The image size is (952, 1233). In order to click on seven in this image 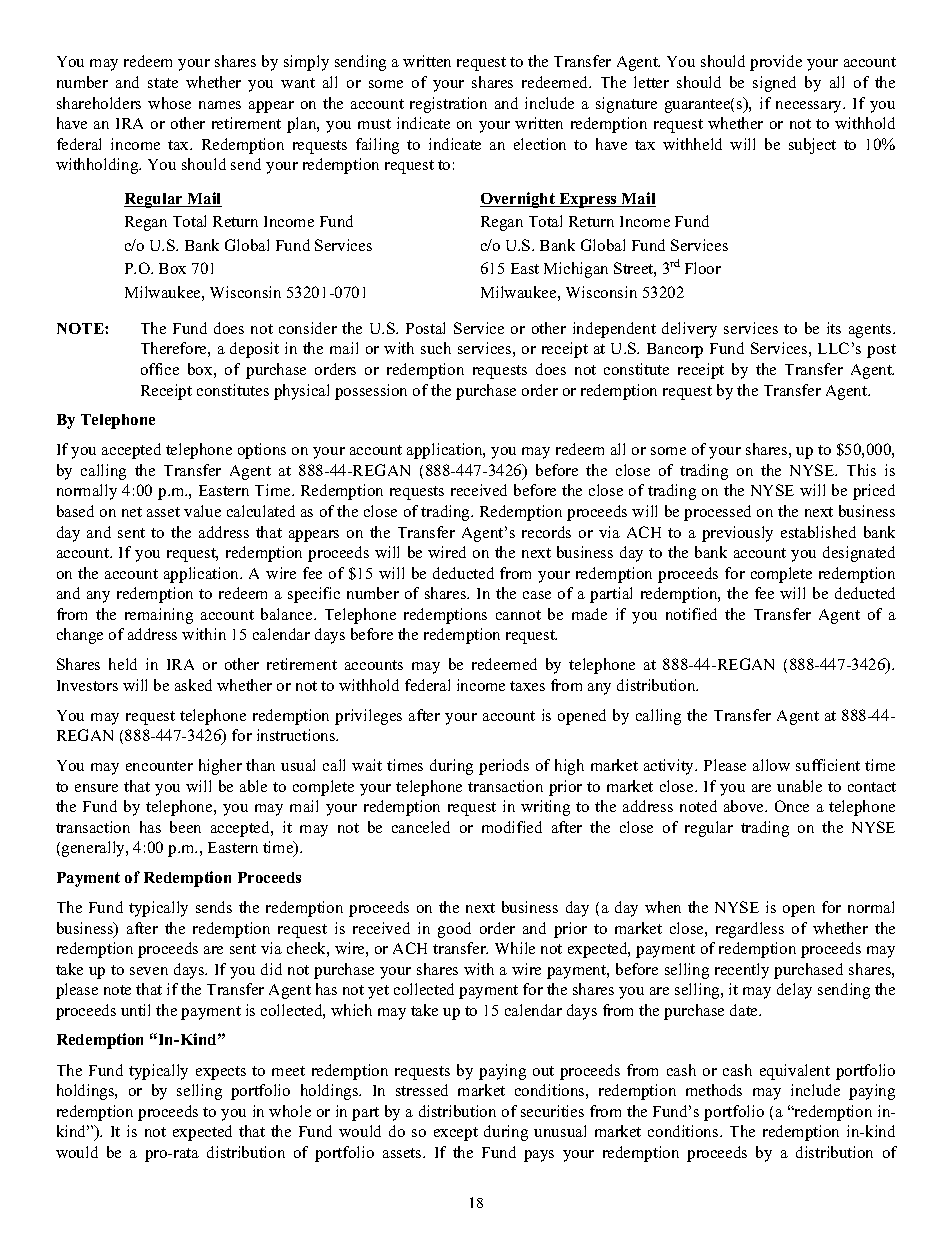, I will do `click(149, 971)`.
